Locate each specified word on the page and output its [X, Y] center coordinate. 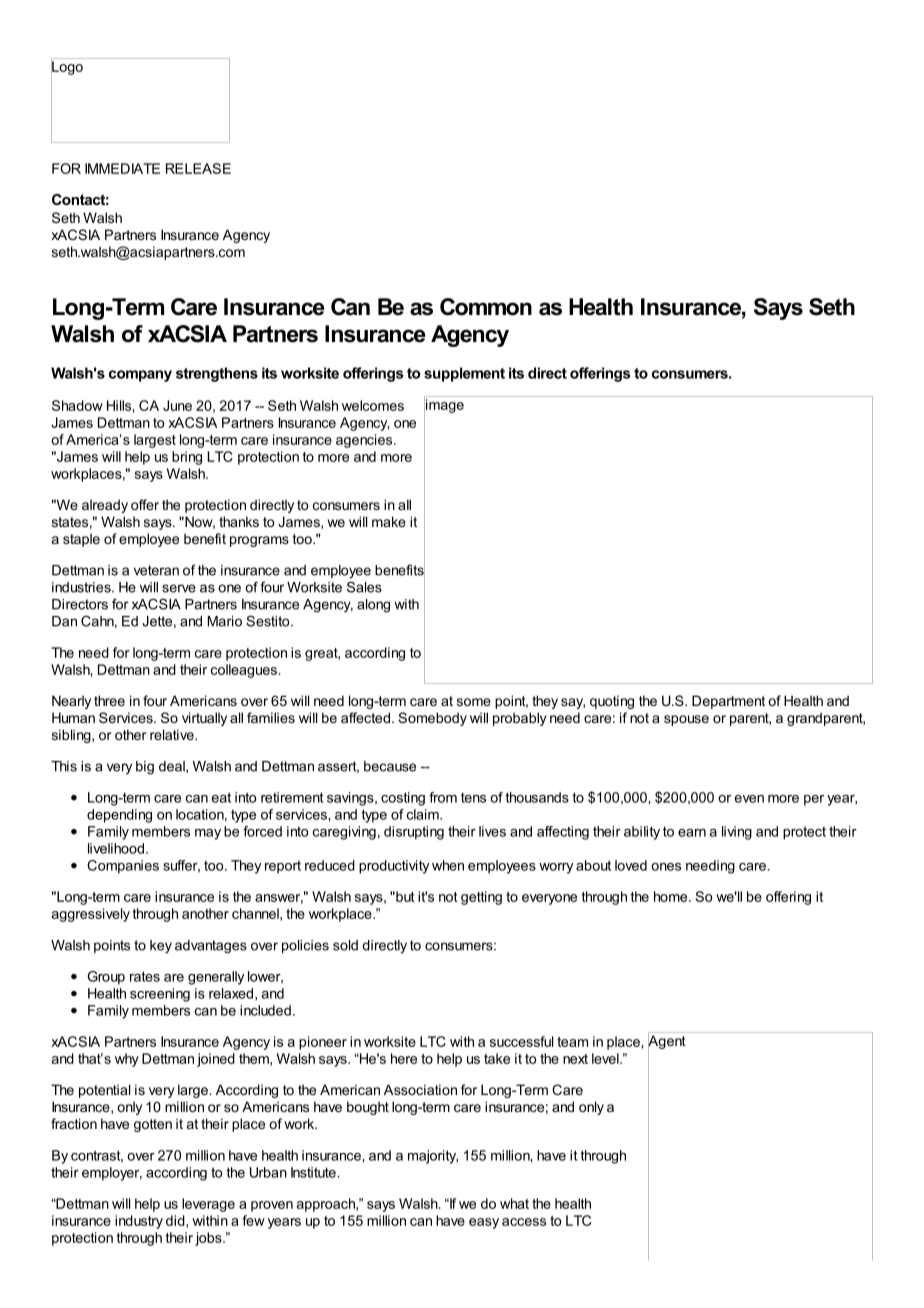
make [389, 521]
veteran [156, 570]
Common [486, 307]
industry [139, 1222]
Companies [123, 867]
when [448, 865]
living [737, 833]
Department [728, 702]
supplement [464, 374]
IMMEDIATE [122, 168]
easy [484, 1223]
